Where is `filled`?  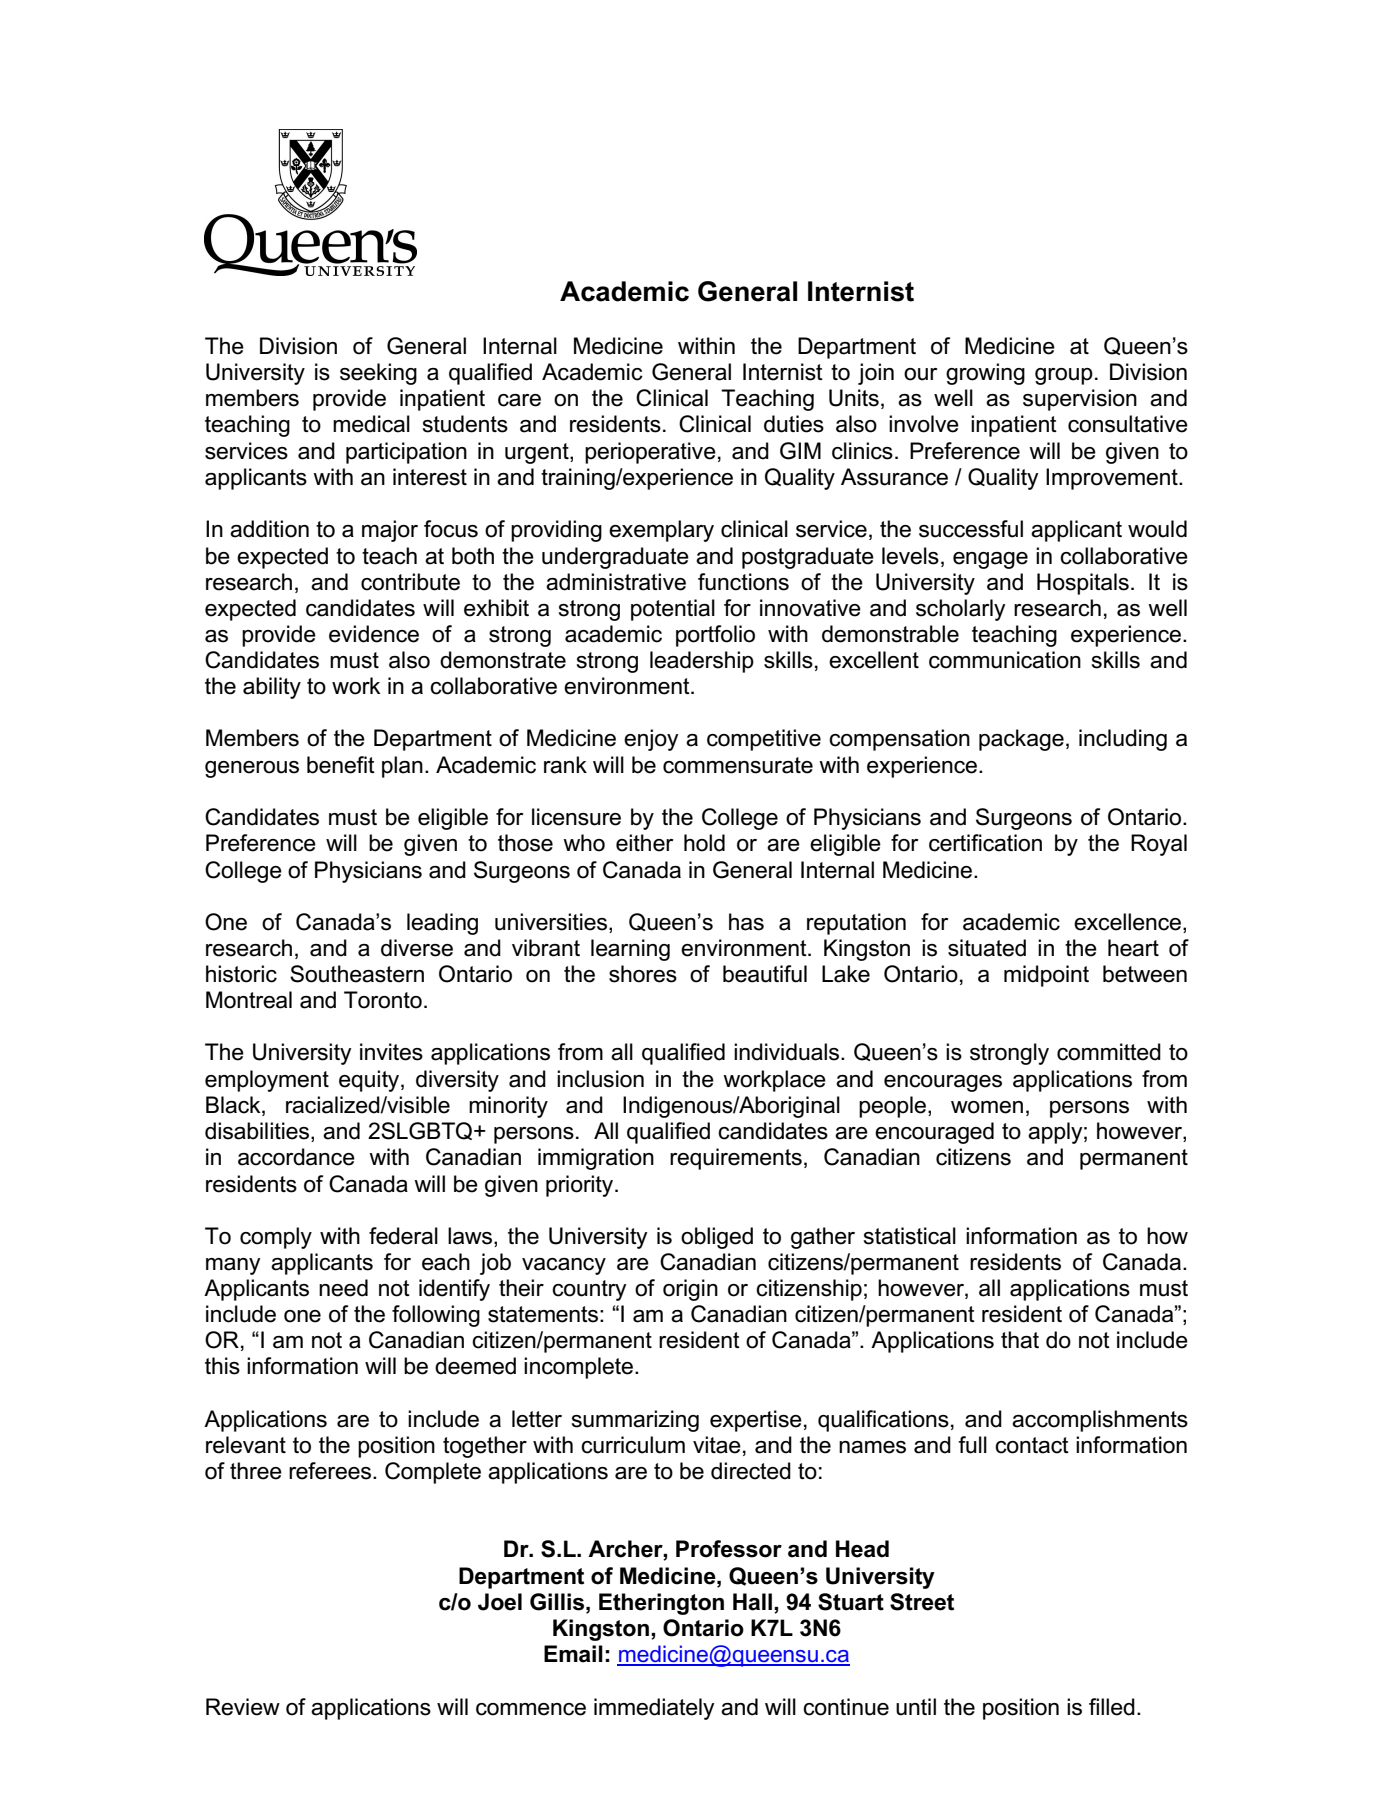
filled is located at coordinates (1112, 1707).
